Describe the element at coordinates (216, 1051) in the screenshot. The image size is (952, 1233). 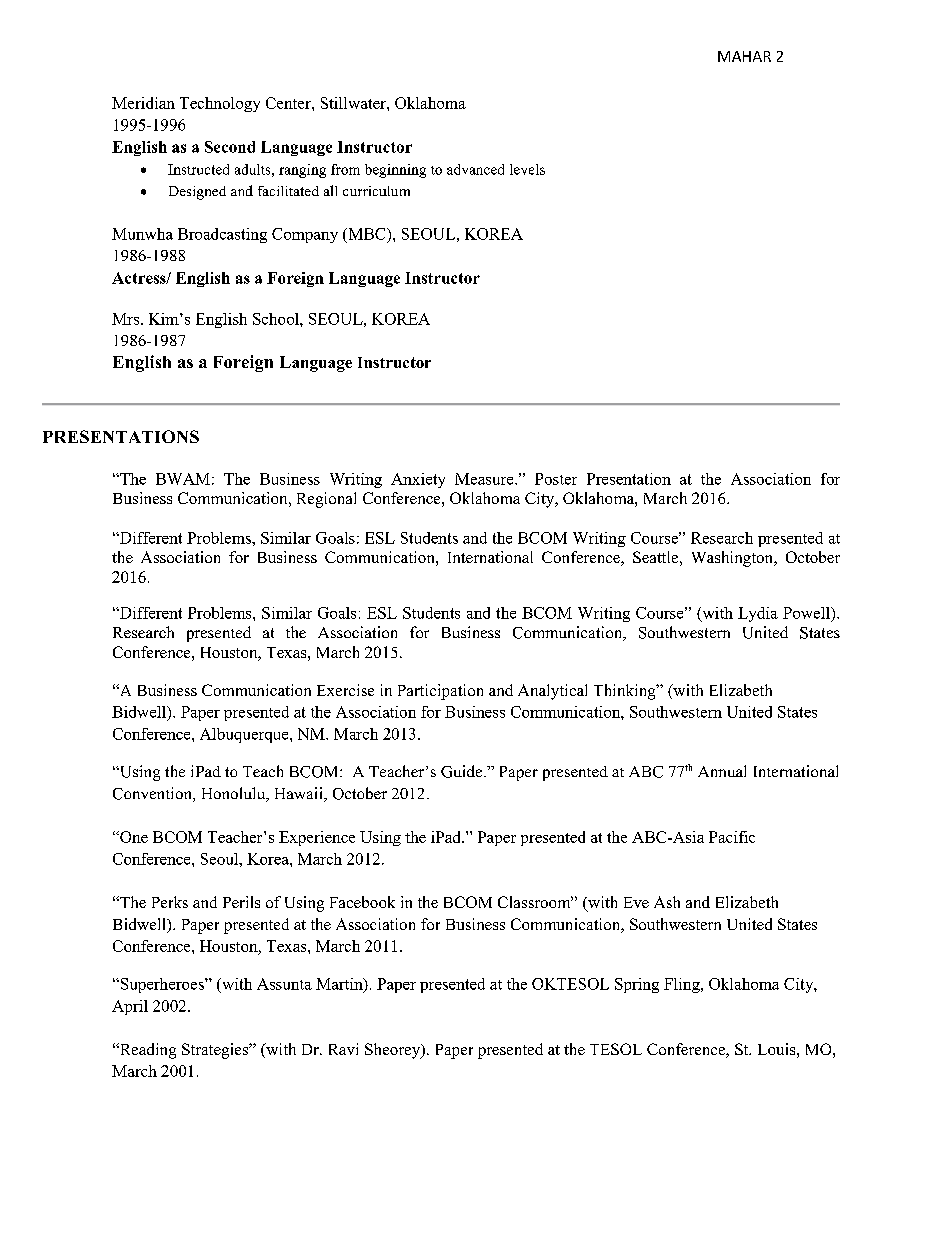
I see `Strategies` at that location.
